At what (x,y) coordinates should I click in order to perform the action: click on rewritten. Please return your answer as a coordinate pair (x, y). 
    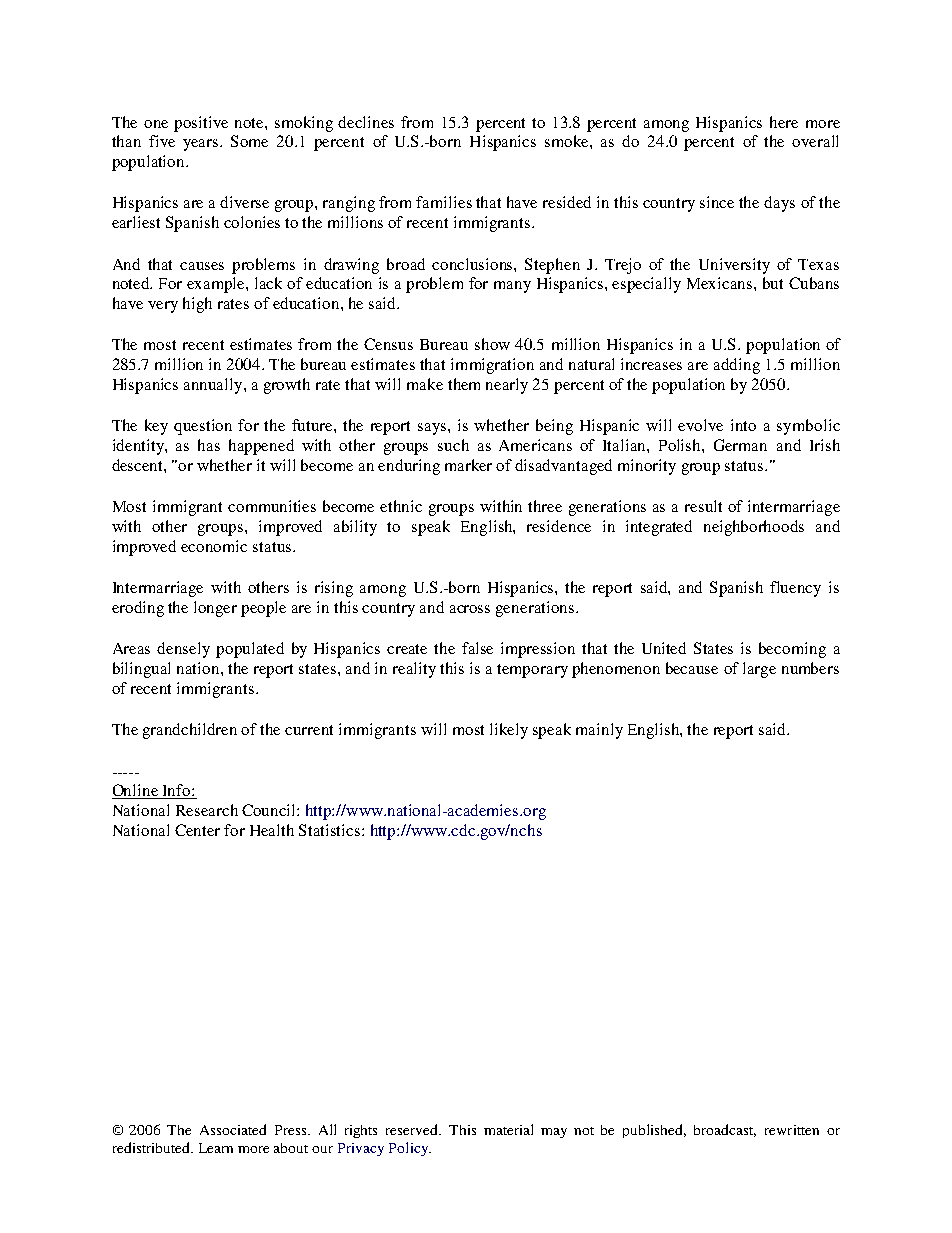
    Looking at the image, I should click on (792, 1130).
